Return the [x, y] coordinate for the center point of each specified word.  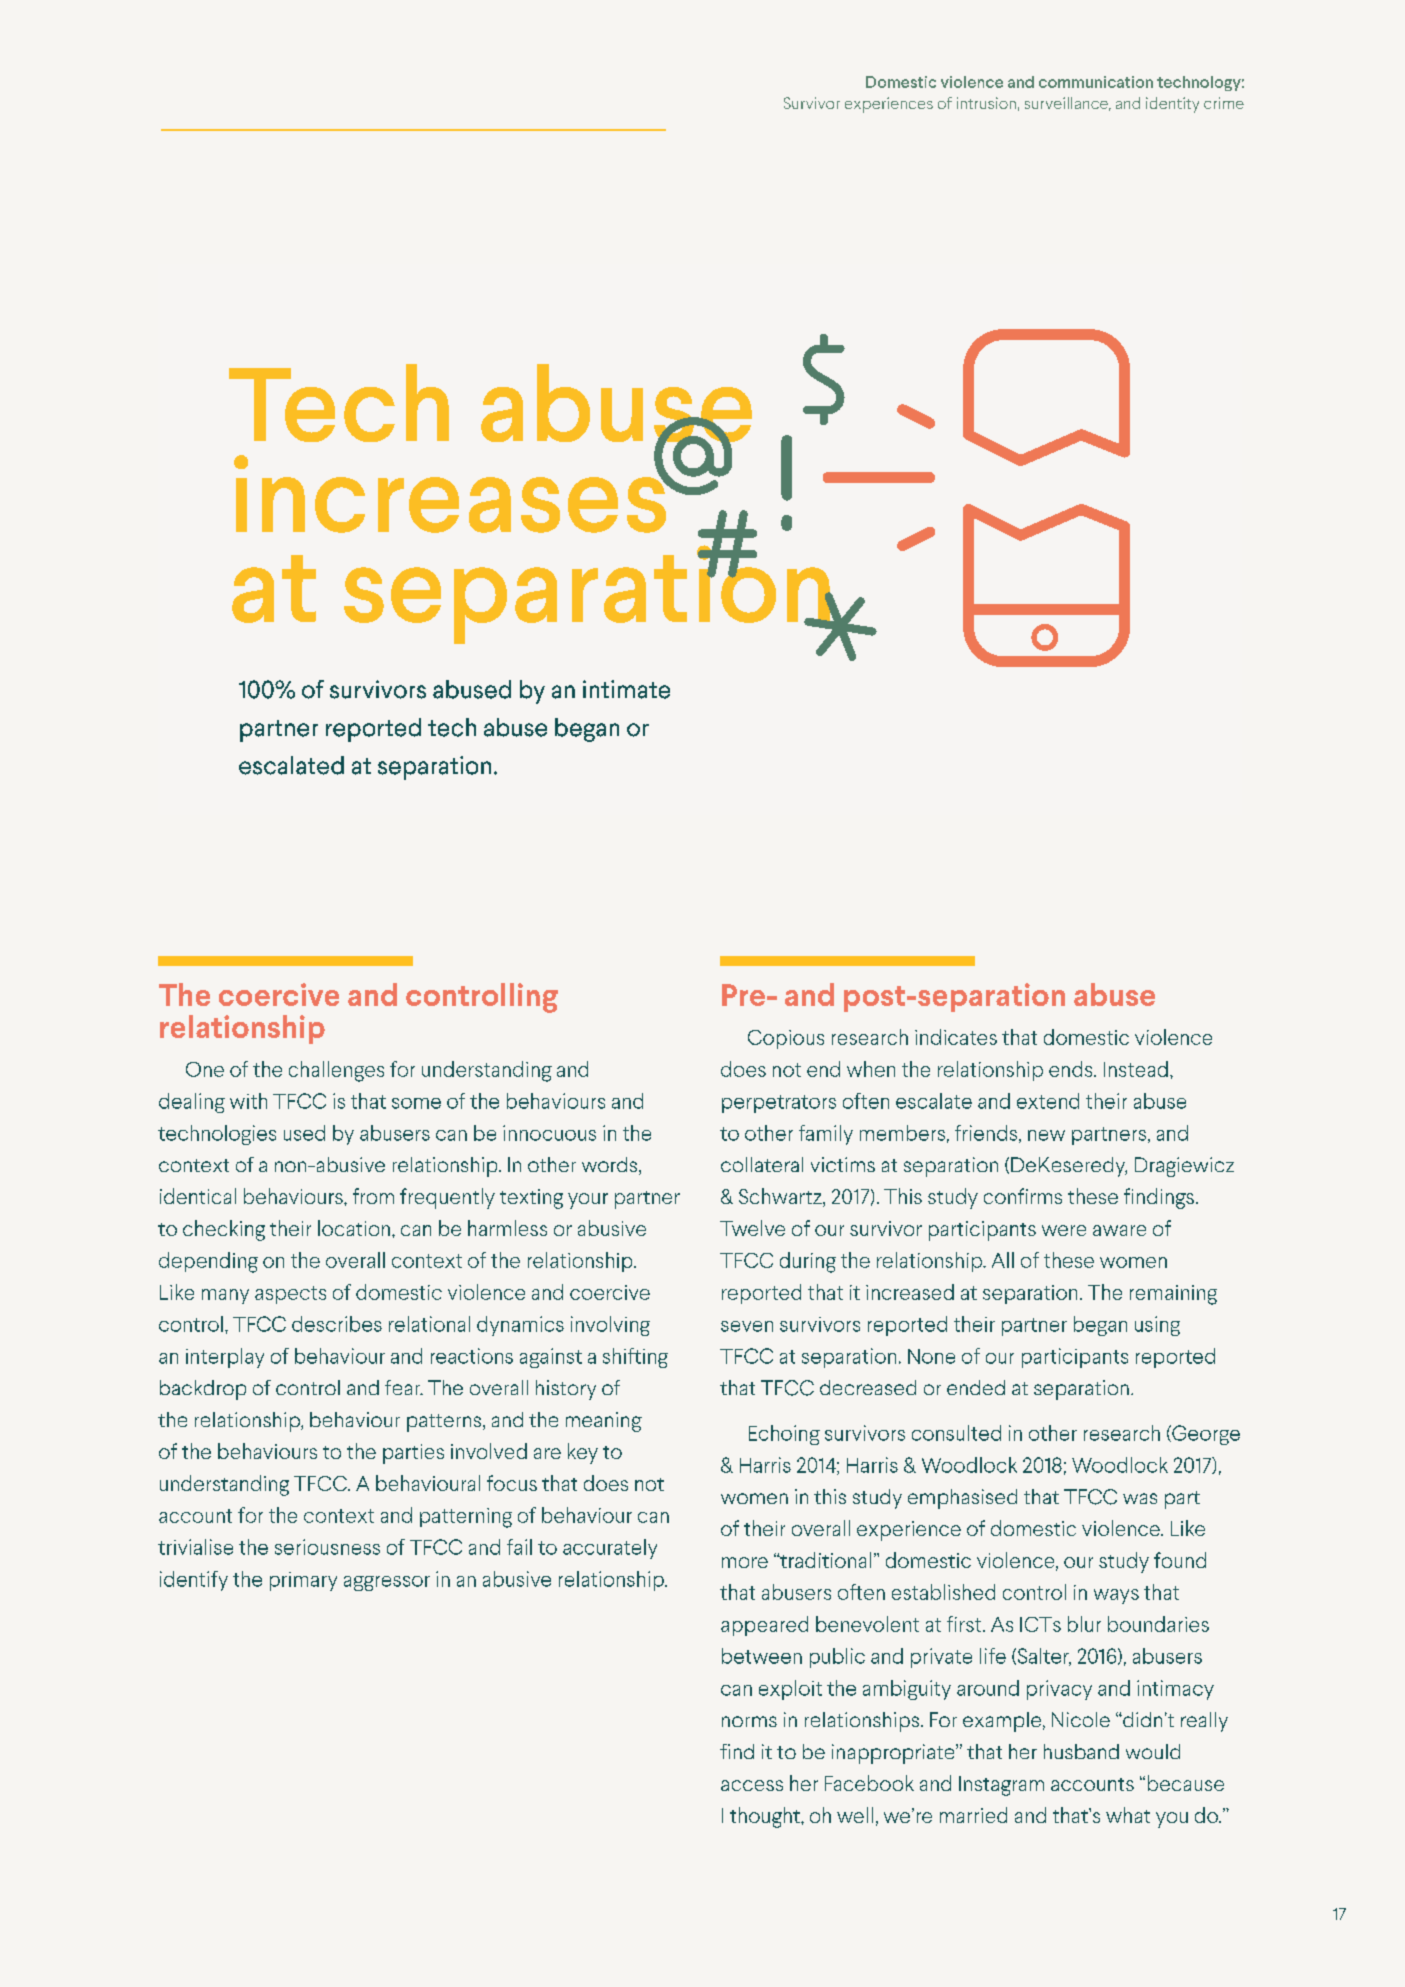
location [354, 1228]
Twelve [752, 1228]
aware [1119, 1230]
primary [303, 1581]
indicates [956, 1037]
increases [451, 492]
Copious [786, 1039]
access [752, 1785]
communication [1096, 82]
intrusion [986, 103]
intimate [626, 689]
